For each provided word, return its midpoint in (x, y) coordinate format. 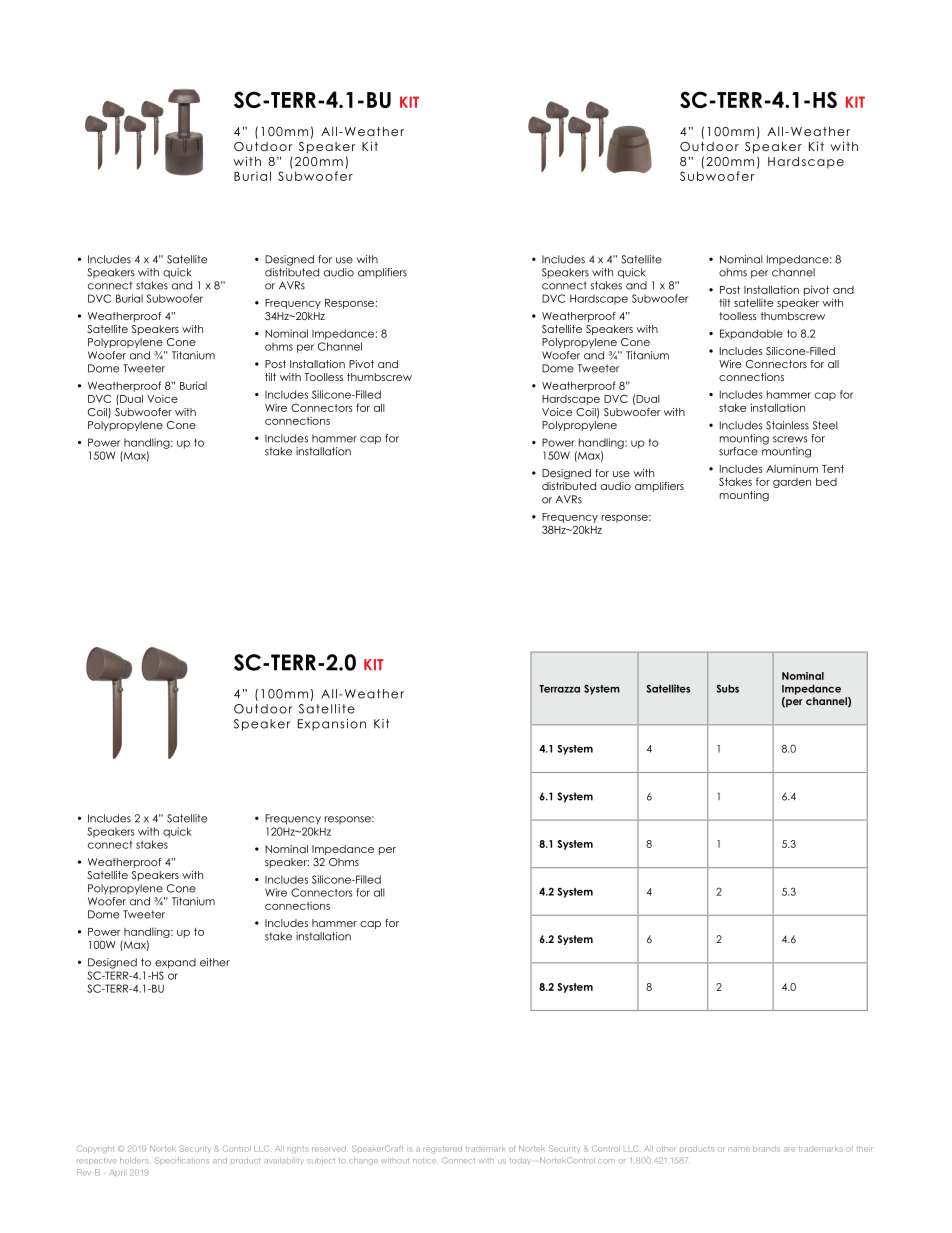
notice (424, 1161)
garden (792, 483)
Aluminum (792, 469)
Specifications (182, 1161)
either (215, 962)
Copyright (95, 1149)
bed (826, 481)
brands (766, 1149)
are (789, 1149)
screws (790, 439)
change (363, 1161)
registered (442, 1150)
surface (738, 451)
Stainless (787, 425)
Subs (727, 688)
